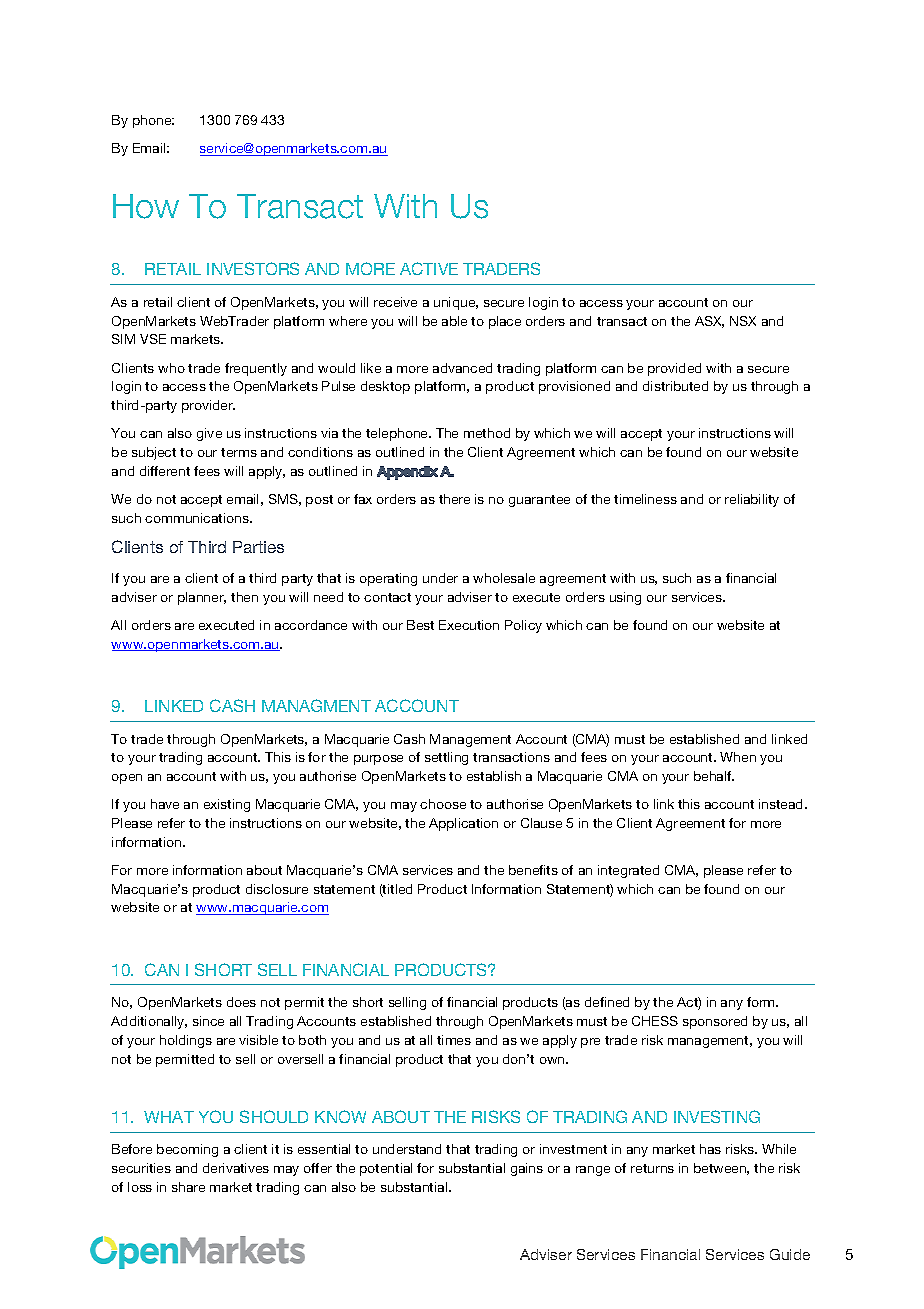 Image resolution: width=924 pixels, height=1309 pixels. Describe the element at coordinates (738, 757) in the screenshot. I see `When` at that location.
